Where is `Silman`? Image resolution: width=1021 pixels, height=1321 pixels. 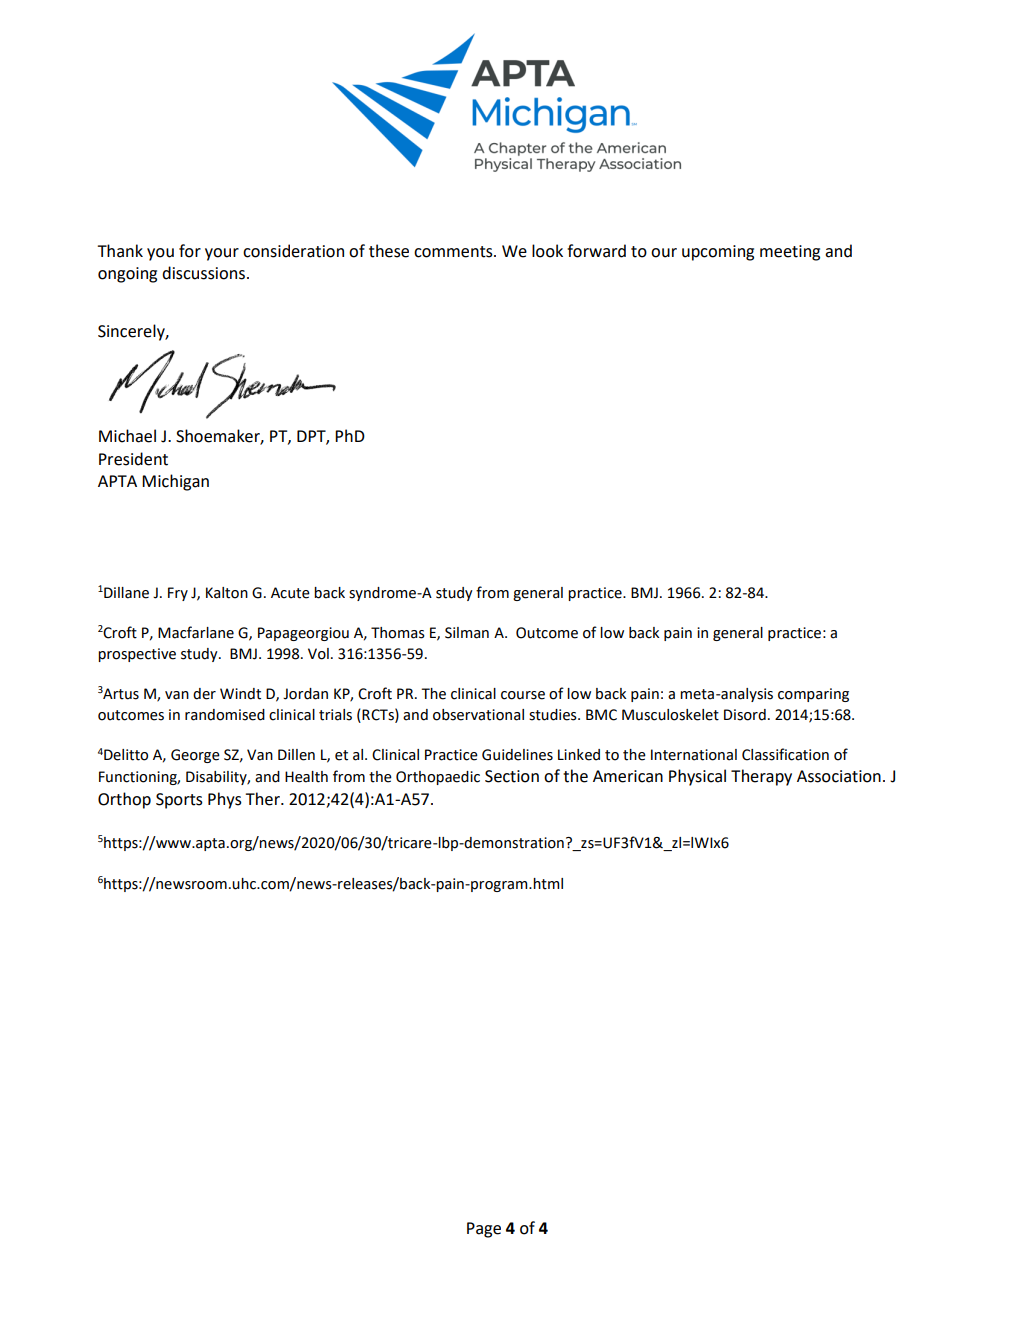 Silman is located at coordinates (467, 633).
